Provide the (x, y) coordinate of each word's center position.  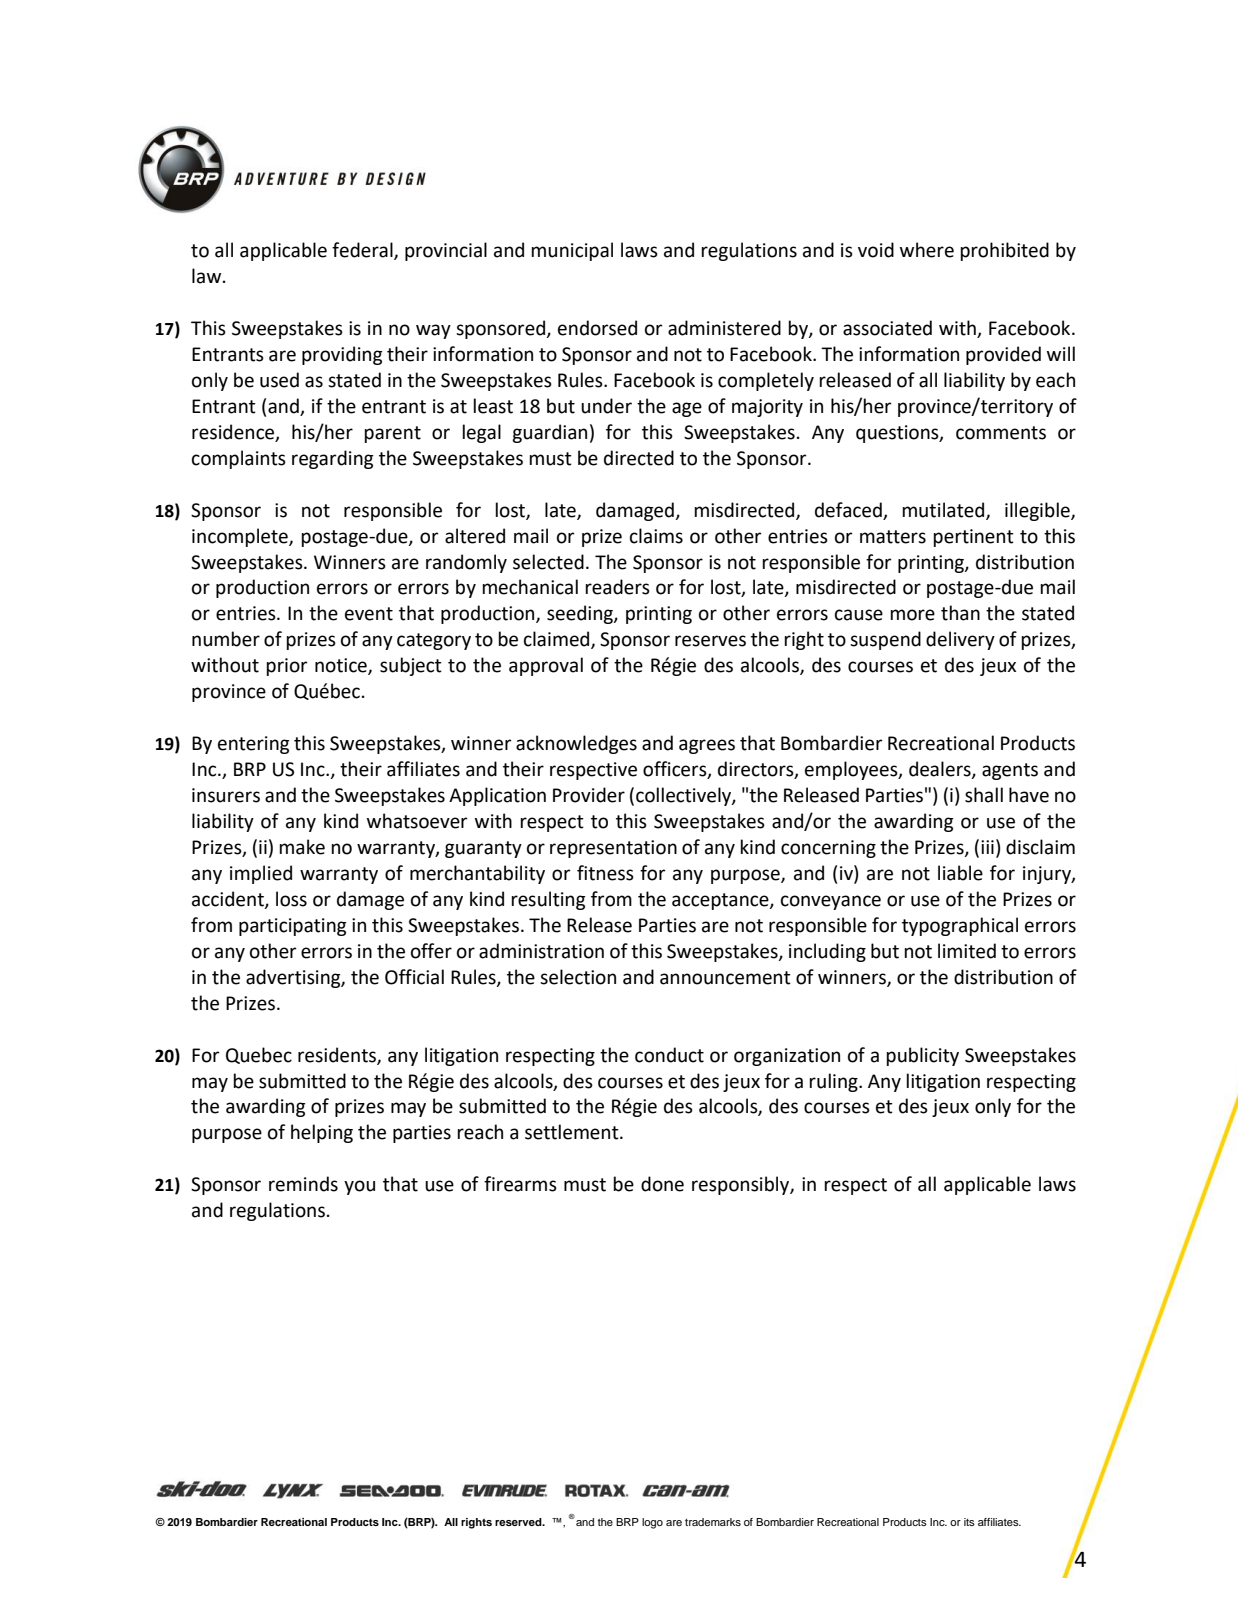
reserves (710, 641)
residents (338, 1055)
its (969, 1522)
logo (652, 1523)
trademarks (713, 1522)
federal (363, 251)
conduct (669, 1055)
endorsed (597, 328)
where (927, 250)
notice (342, 666)
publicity (922, 1056)
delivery (960, 640)
